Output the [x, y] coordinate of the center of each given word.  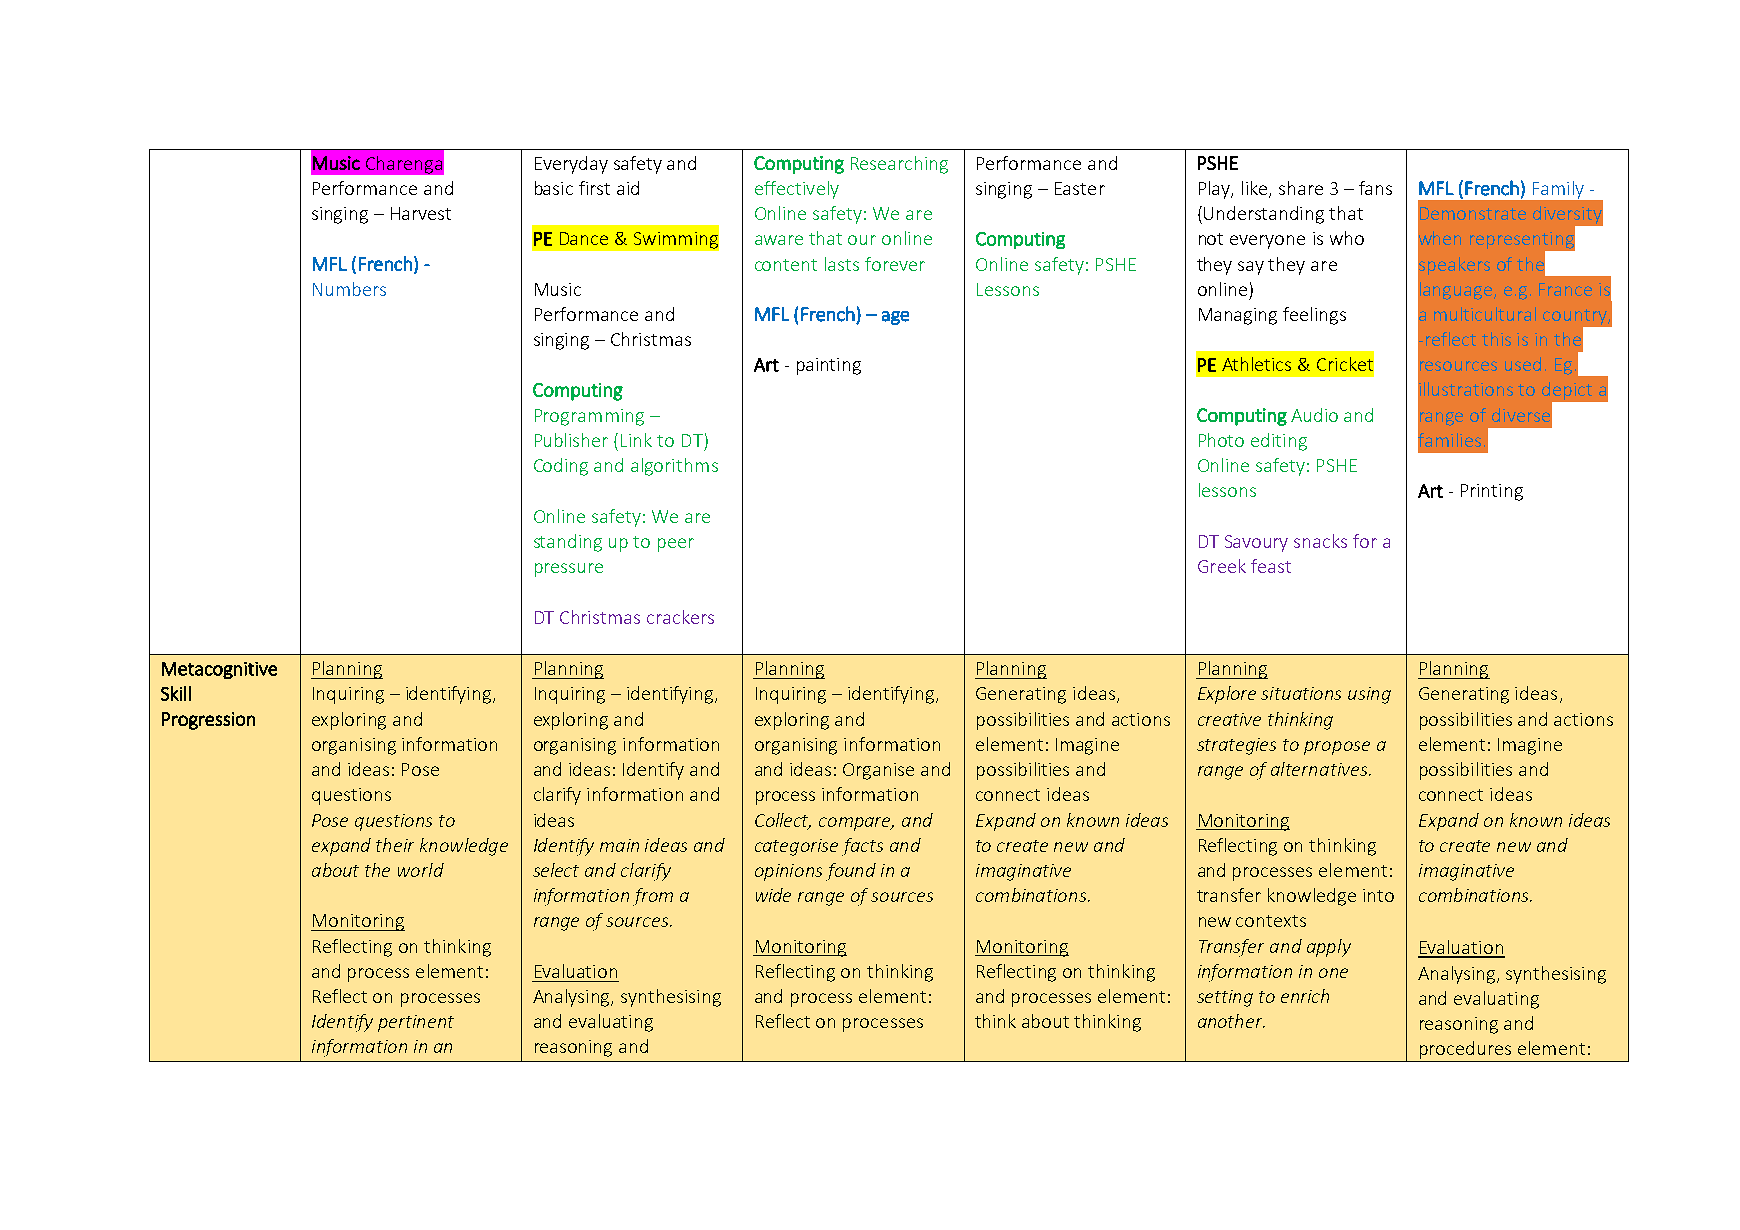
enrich [1305, 996]
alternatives [1320, 769]
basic [554, 188]
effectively [797, 190]
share [1301, 188]
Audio [1314, 415]
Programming [589, 417]
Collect [783, 821]
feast [1271, 566]
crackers [680, 617]
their [395, 845]
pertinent [416, 1023]
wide [773, 895]
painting [829, 366]
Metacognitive [219, 670]
